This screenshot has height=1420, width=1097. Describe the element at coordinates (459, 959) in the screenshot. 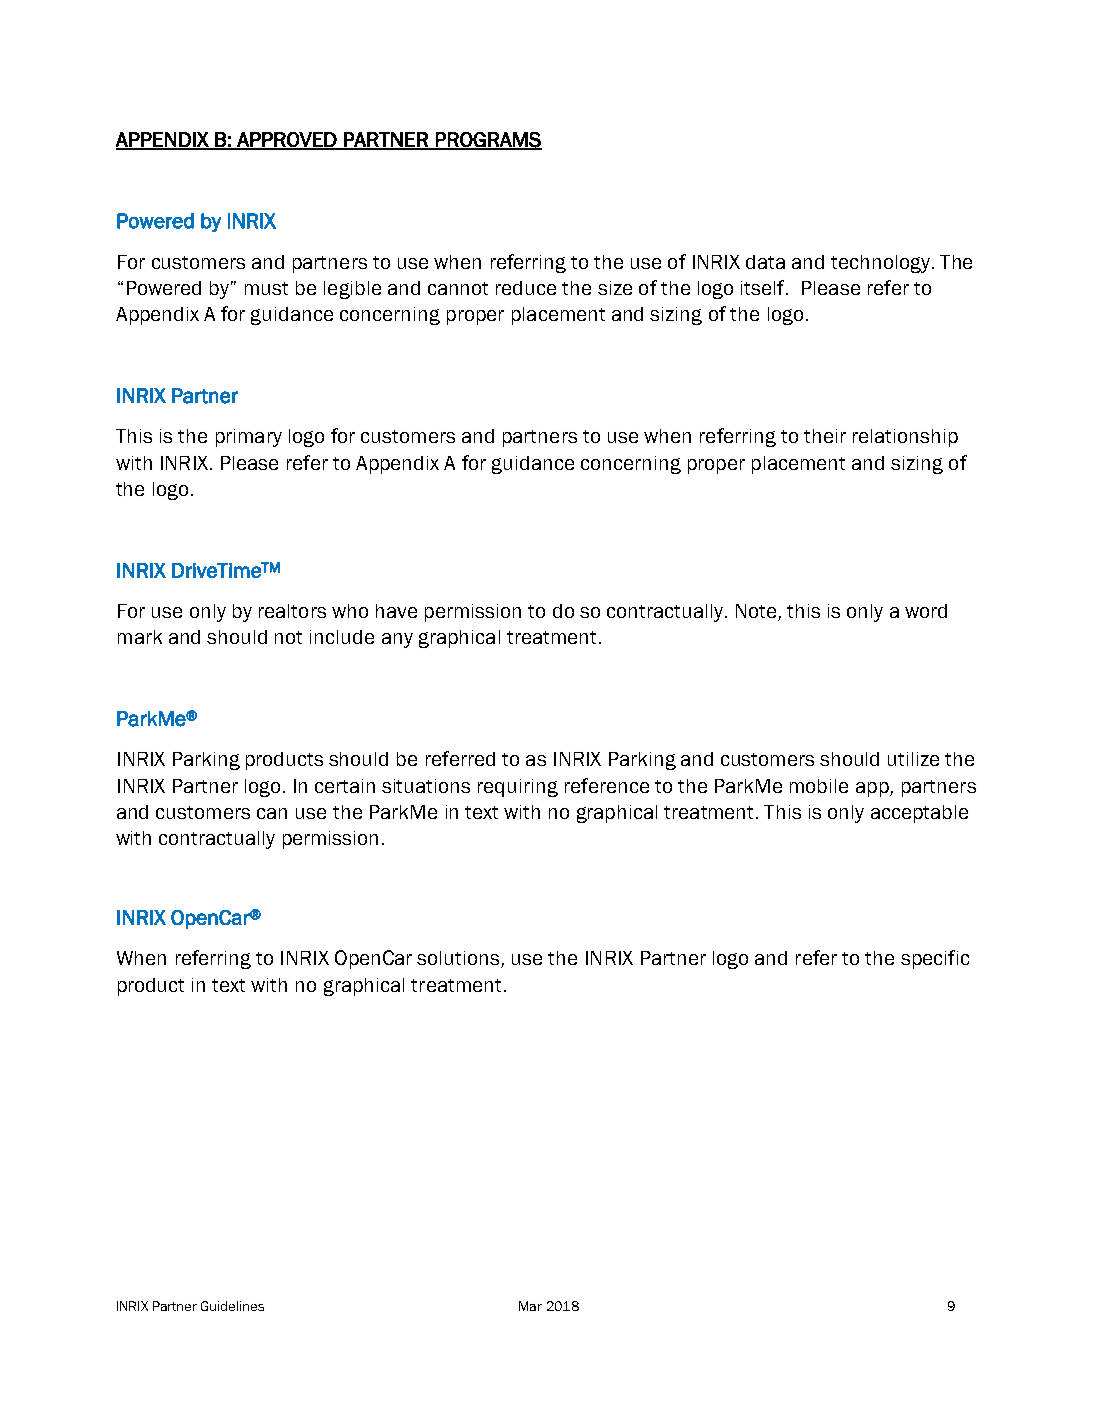

I see `solutions` at that location.
